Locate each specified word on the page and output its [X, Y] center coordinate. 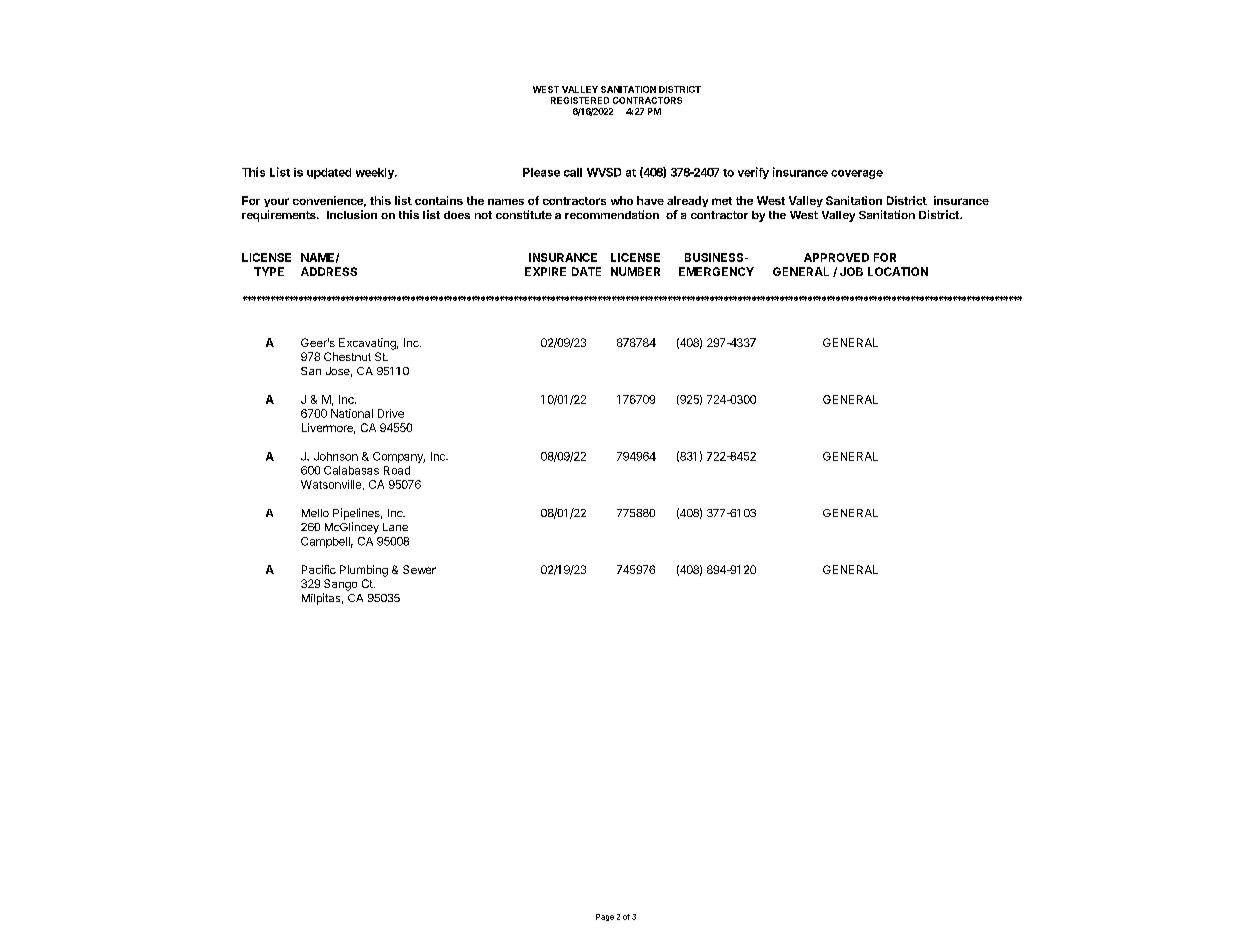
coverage [857, 174]
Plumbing [364, 571]
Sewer [419, 569]
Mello [315, 513]
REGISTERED [580, 100]
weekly [376, 173]
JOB [851, 271]
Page [605, 917]
